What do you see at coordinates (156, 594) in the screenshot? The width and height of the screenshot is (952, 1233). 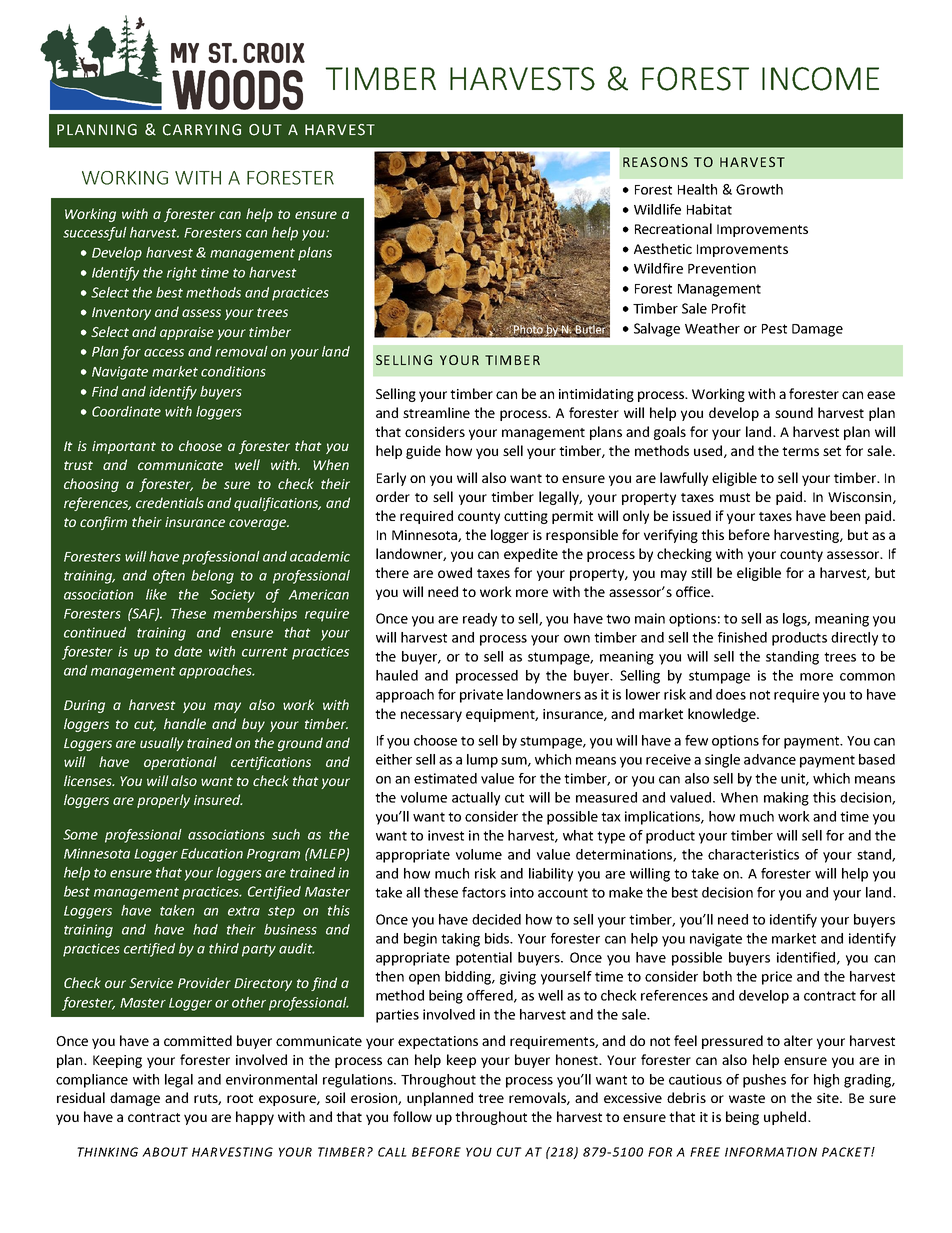 I see `like` at bounding box center [156, 594].
